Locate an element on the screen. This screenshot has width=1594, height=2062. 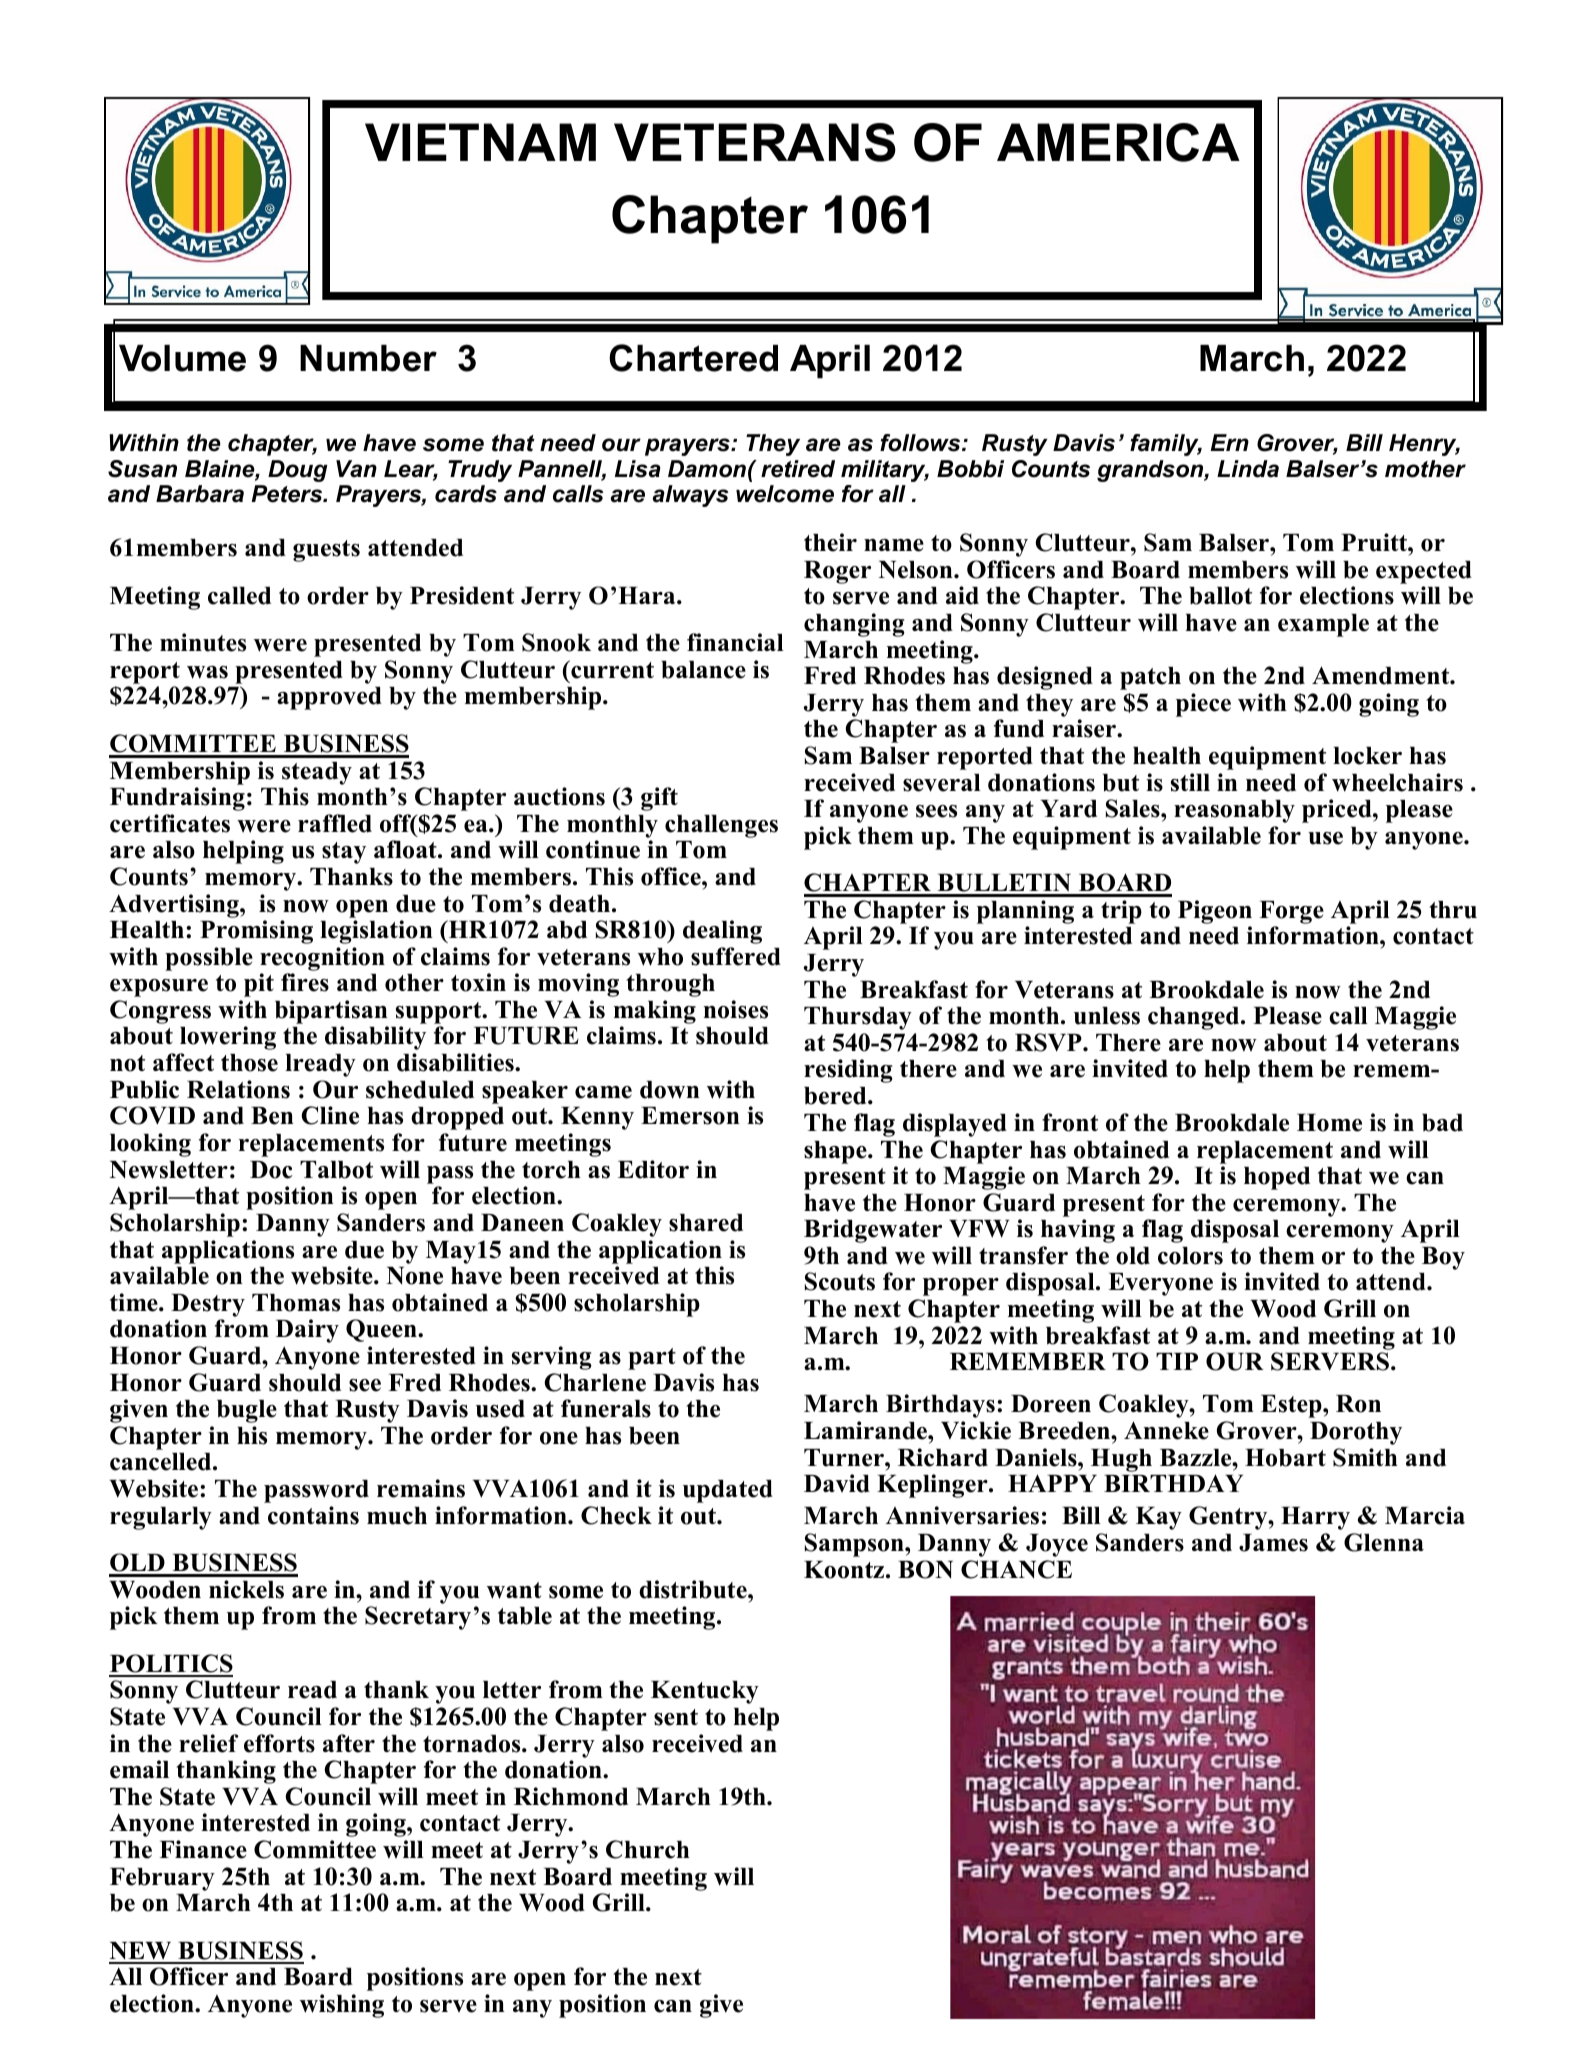
Church is located at coordinates (648, 1849).
